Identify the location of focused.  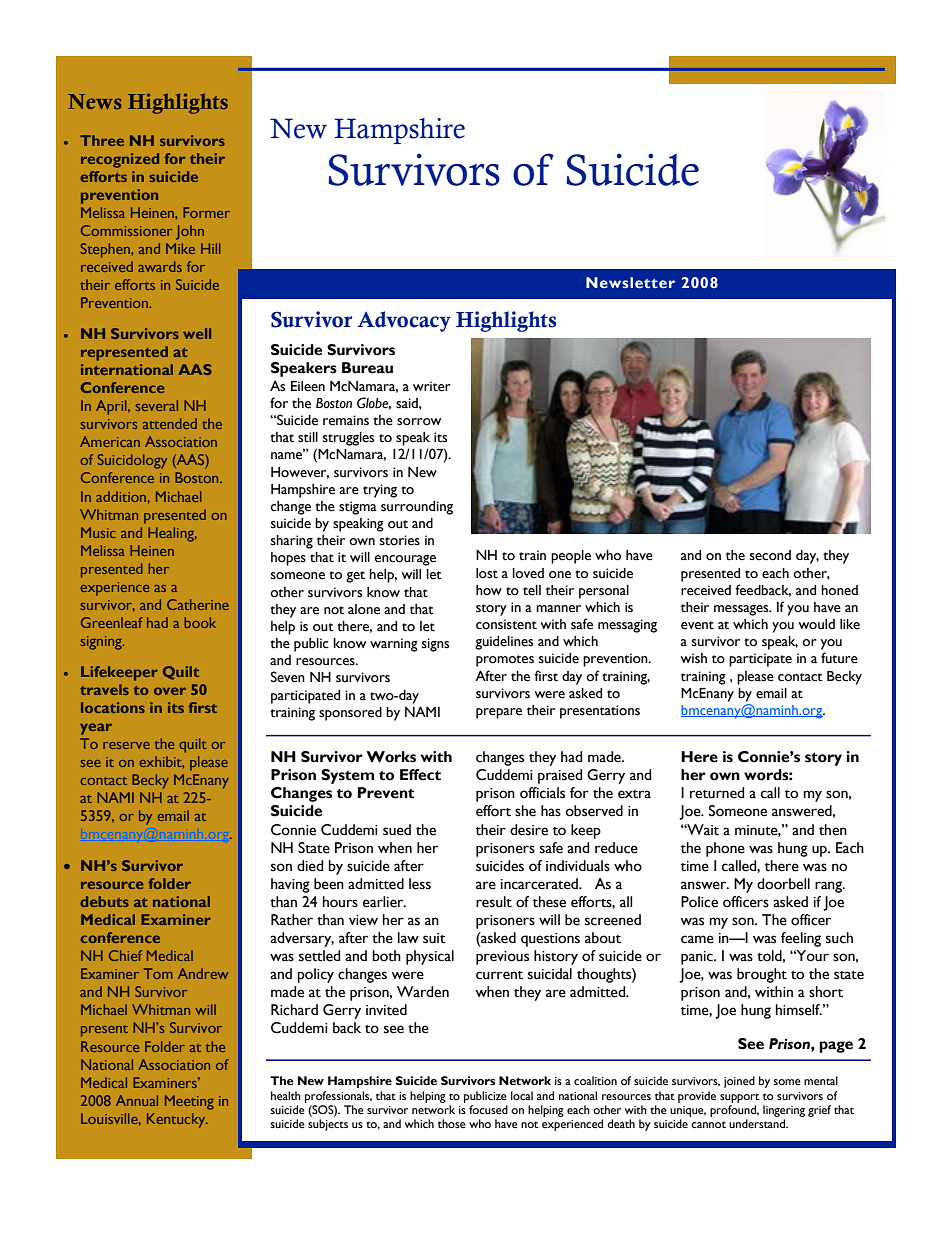
(488, 1109).
